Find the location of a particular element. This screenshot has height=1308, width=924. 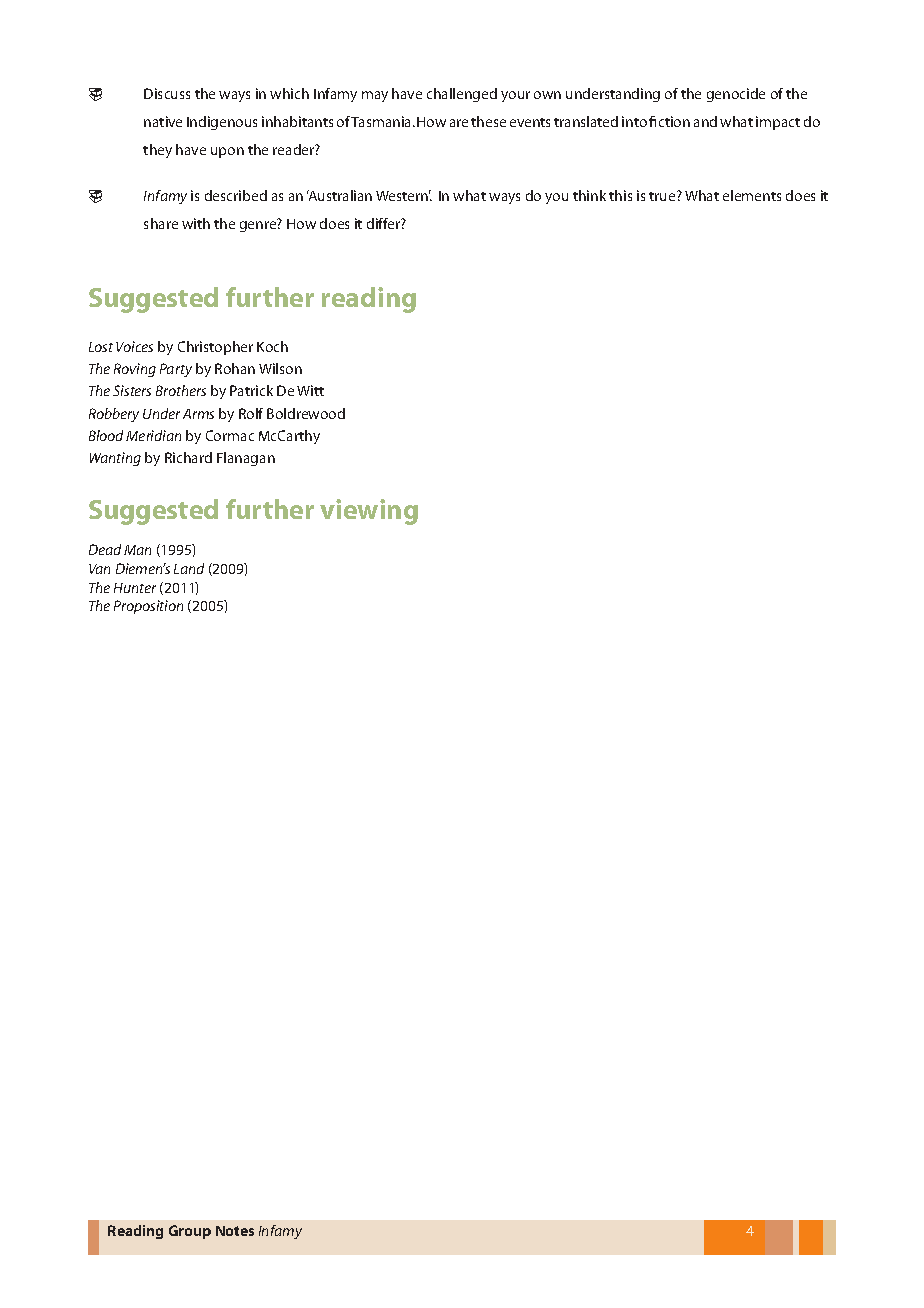

challenged is located at coordinates (462, 95).
